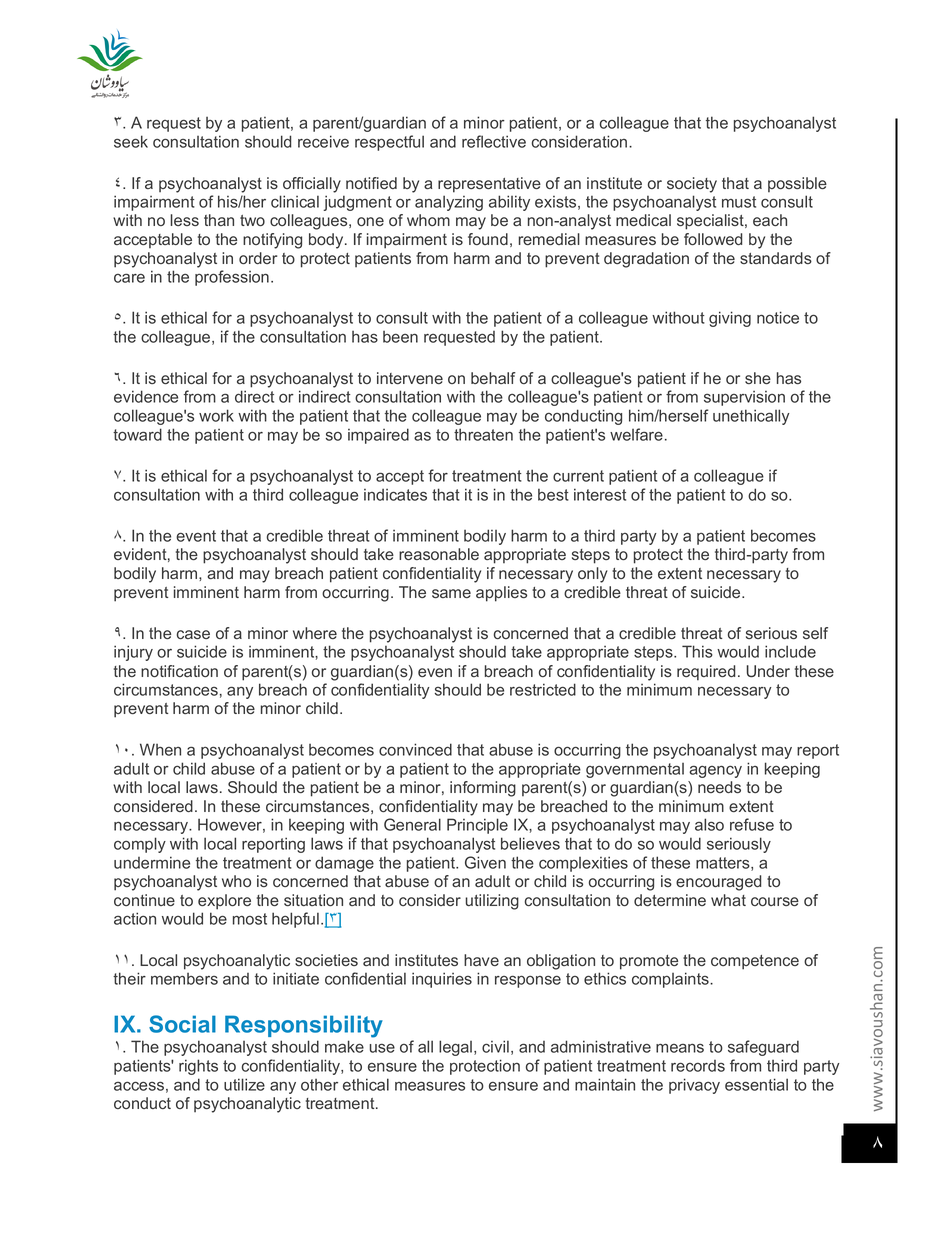 This screenshot has width=952, height=1233. What do you see at coordinates (451, 593) in the screenshot?
I see `same` at bounding box center [451, 593].
